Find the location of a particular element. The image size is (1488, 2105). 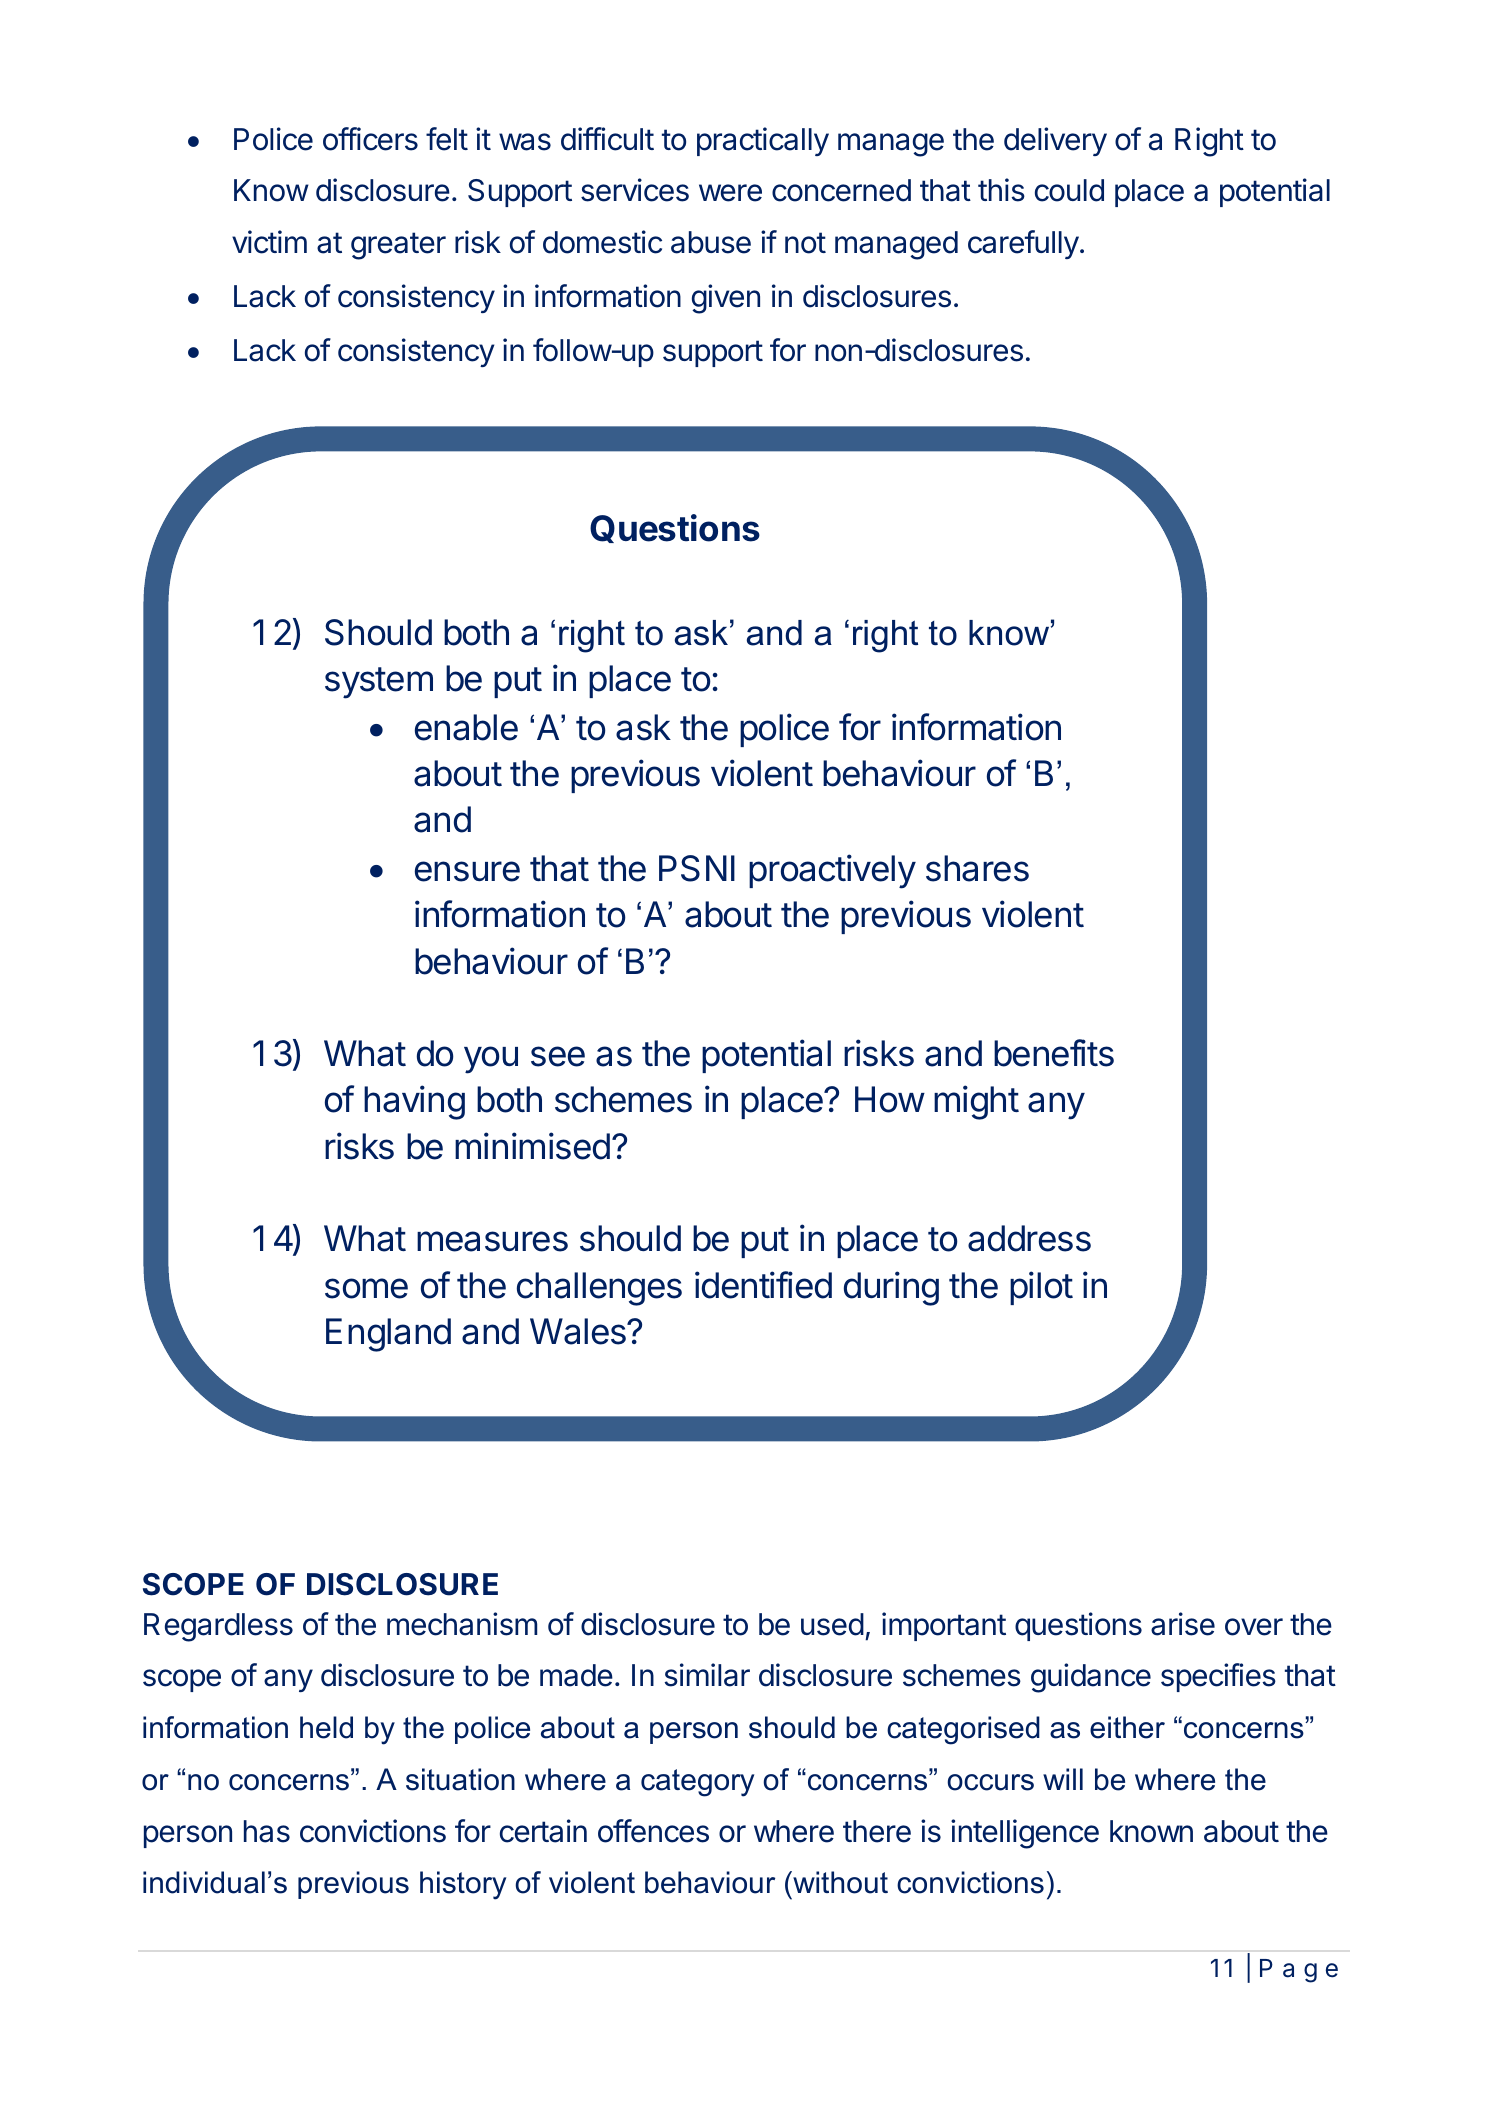

category is located at coordinates (697, 1783).
